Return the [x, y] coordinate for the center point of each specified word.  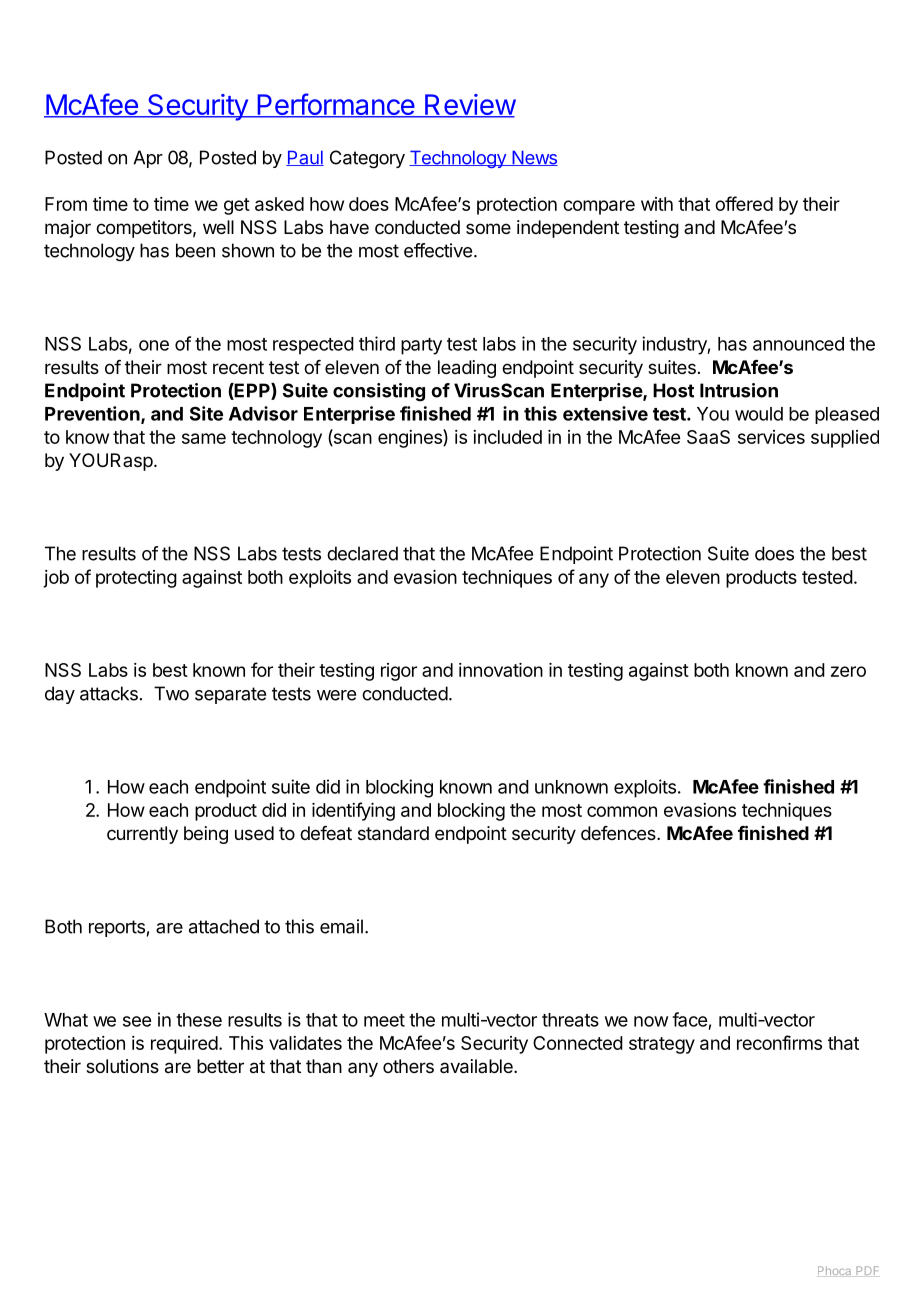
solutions [122, 1066]
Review [469, 106]
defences [619, 833]
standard [393, 833]
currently [142, 835]
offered [744, 203]
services [771, 437]
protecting [136, 579]
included [507, 437]
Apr [148, 159]
